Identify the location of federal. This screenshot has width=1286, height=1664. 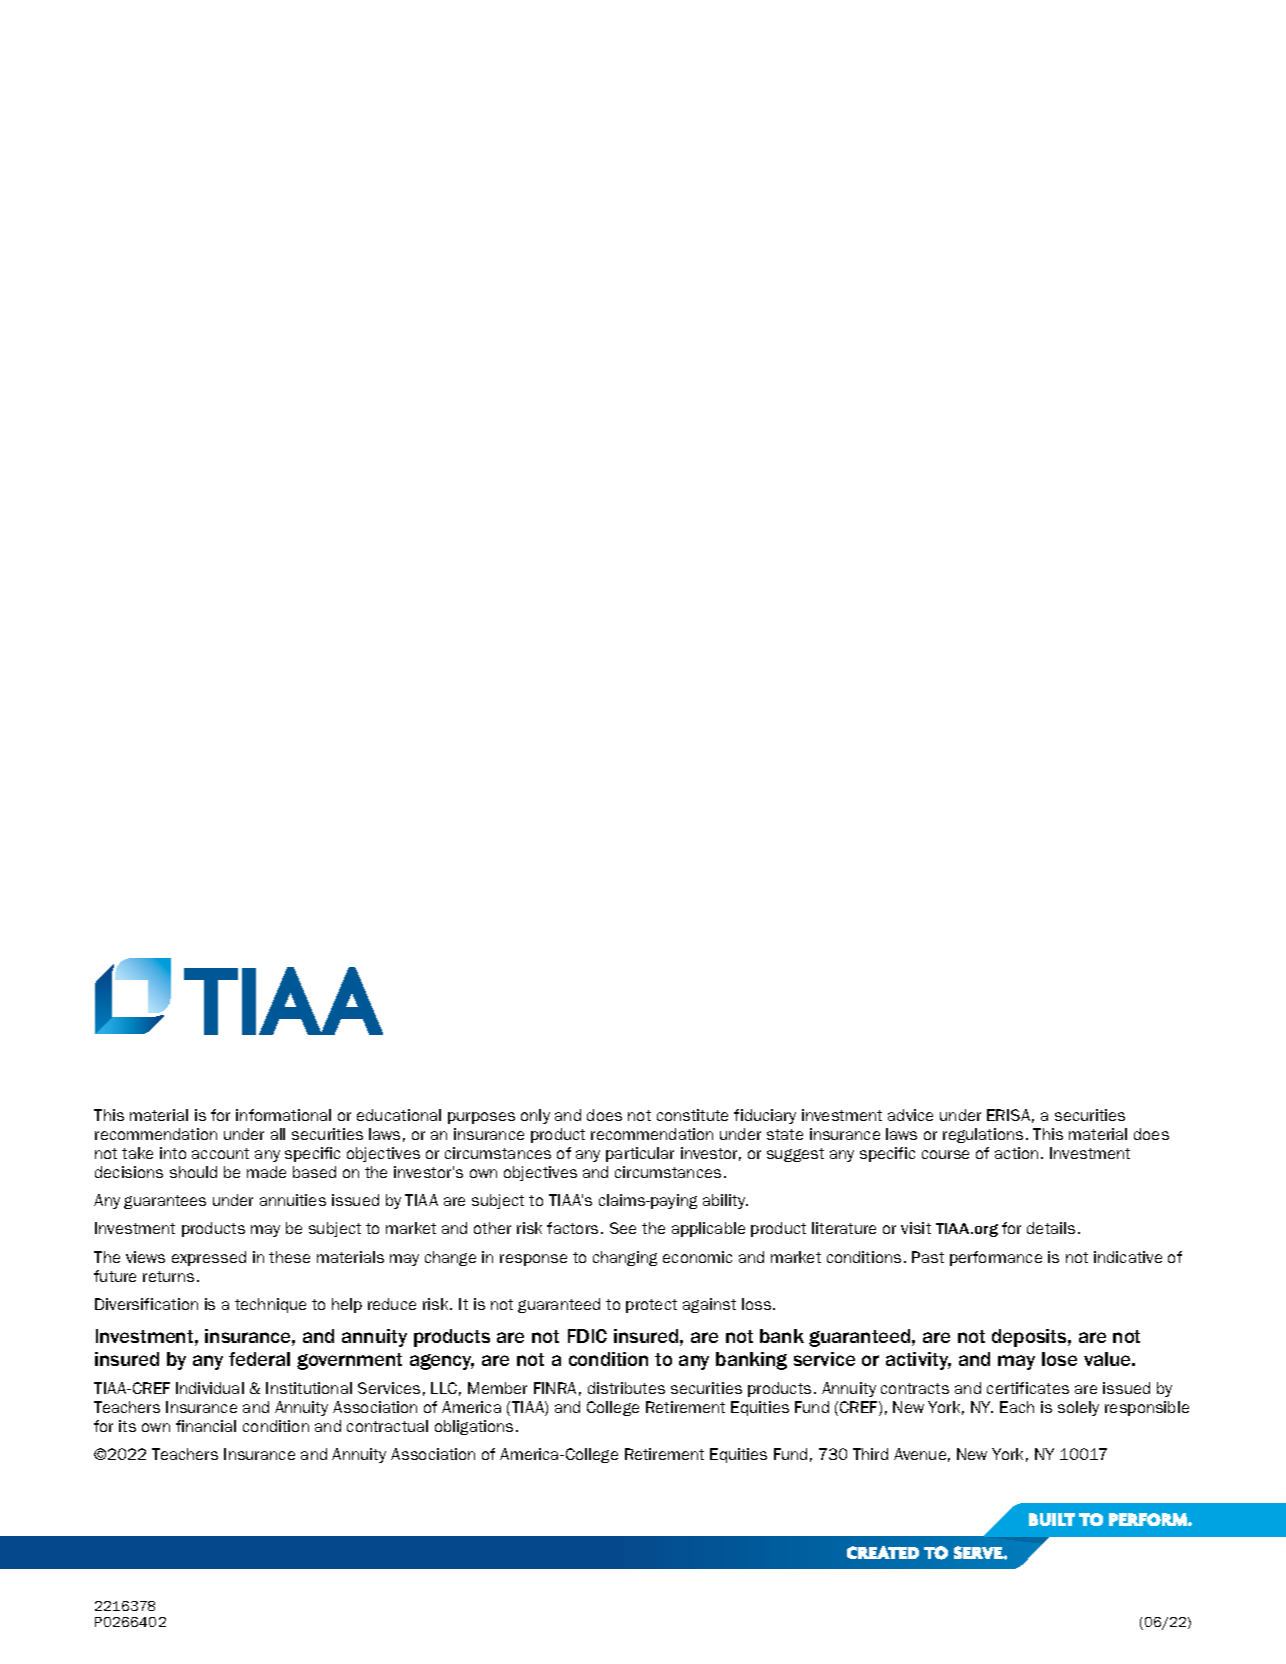
(259, 1359).
